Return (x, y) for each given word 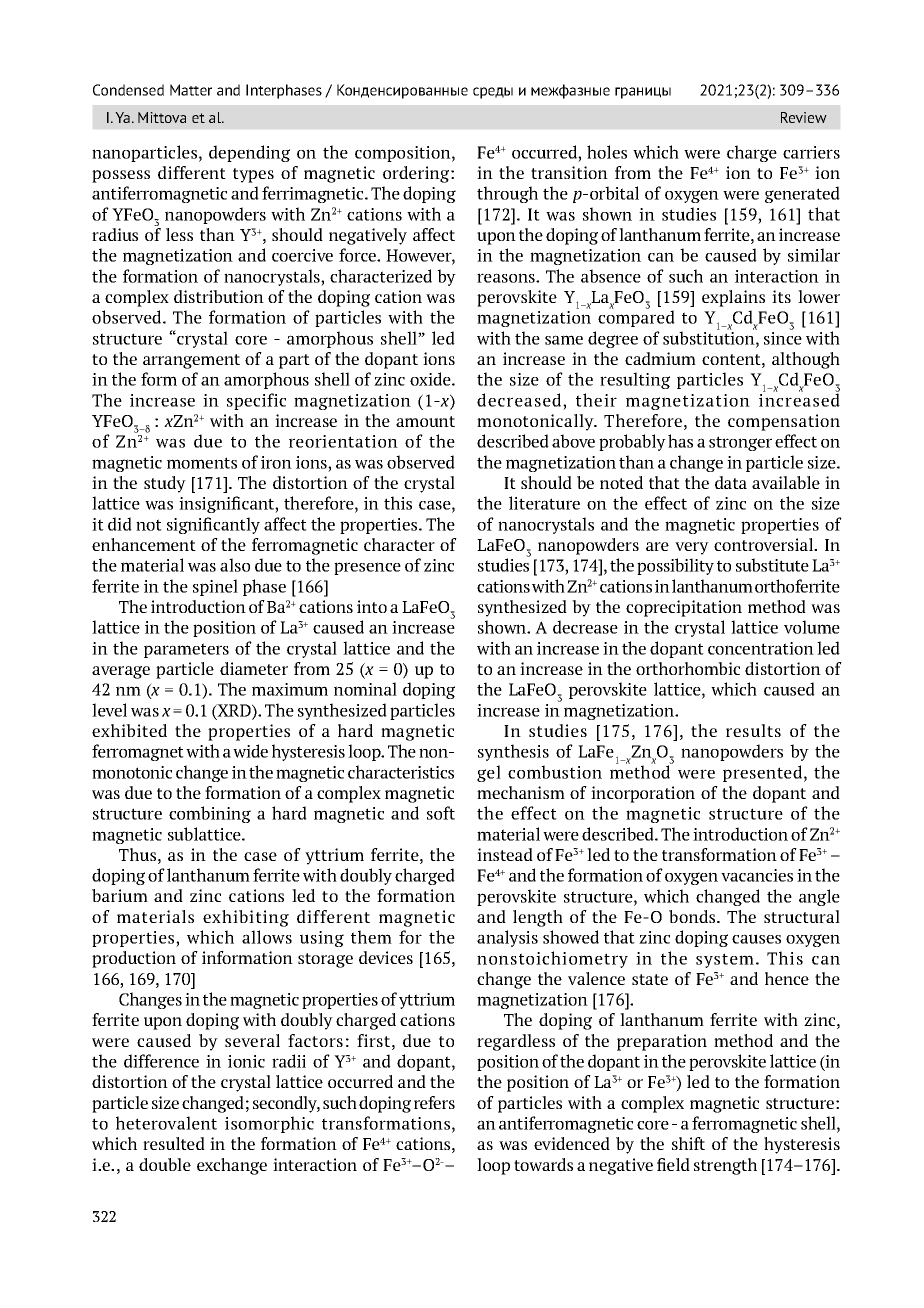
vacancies (757, 875)
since (783, 337)
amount (425, 421)
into (372, 606)
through (507, 194)
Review (804, 117)
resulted (174, 1143)
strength (725, 1166)
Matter (191, 90)
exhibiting (246, 918)
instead (505, 854)
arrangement (191, 361)
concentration (761, 648)
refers (434, 1102)
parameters (186, 650)
